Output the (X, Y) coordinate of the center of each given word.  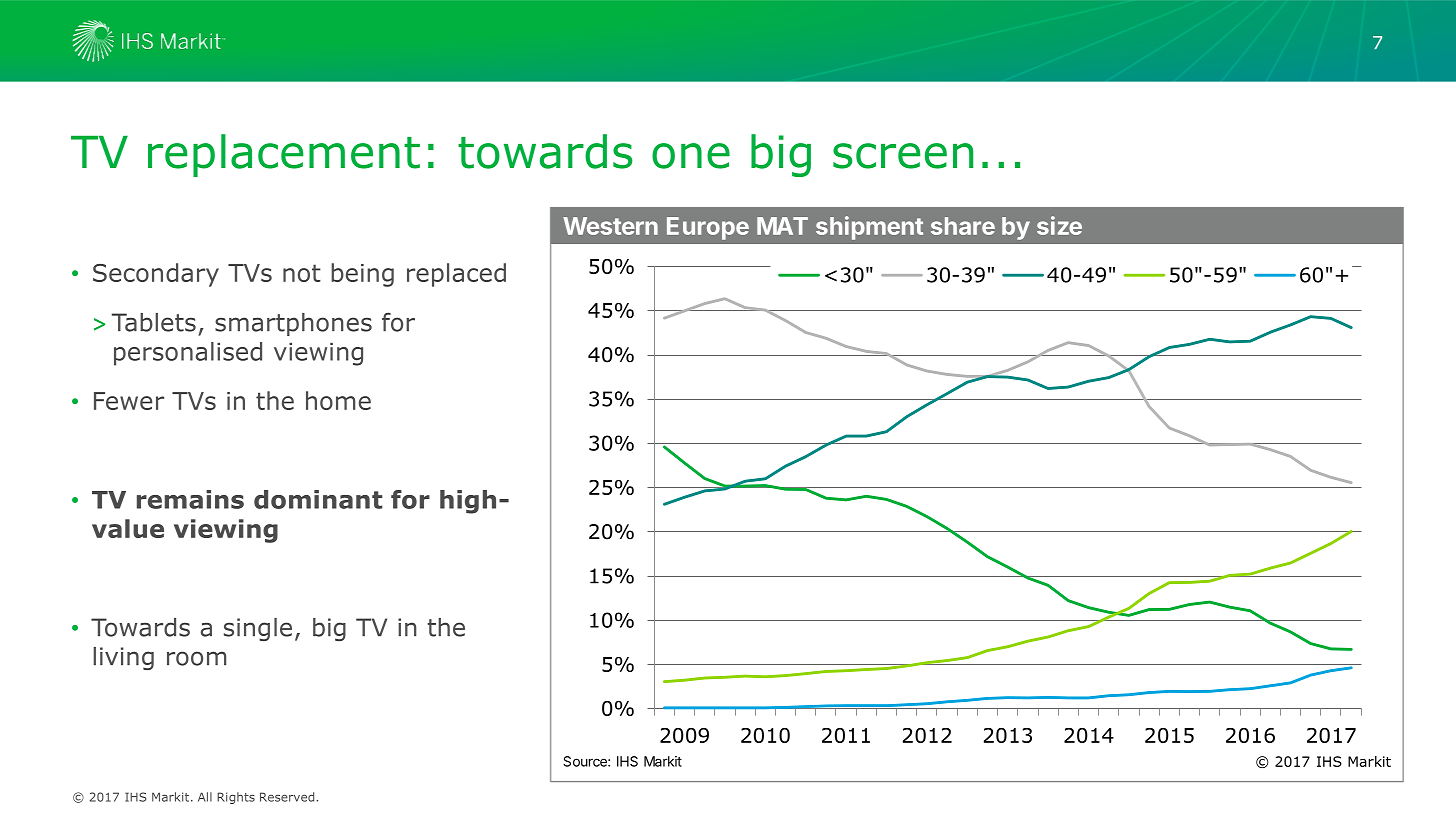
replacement (284, 155)
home (338, 400)
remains (190, 499)
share (963, 226)
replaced (456, 275)
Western (610, 226)
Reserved (287, 797)
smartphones (293, 324)
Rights (236, 798)
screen (903, 156)
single (258, 629)
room (196, 658)
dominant (318, 499)
